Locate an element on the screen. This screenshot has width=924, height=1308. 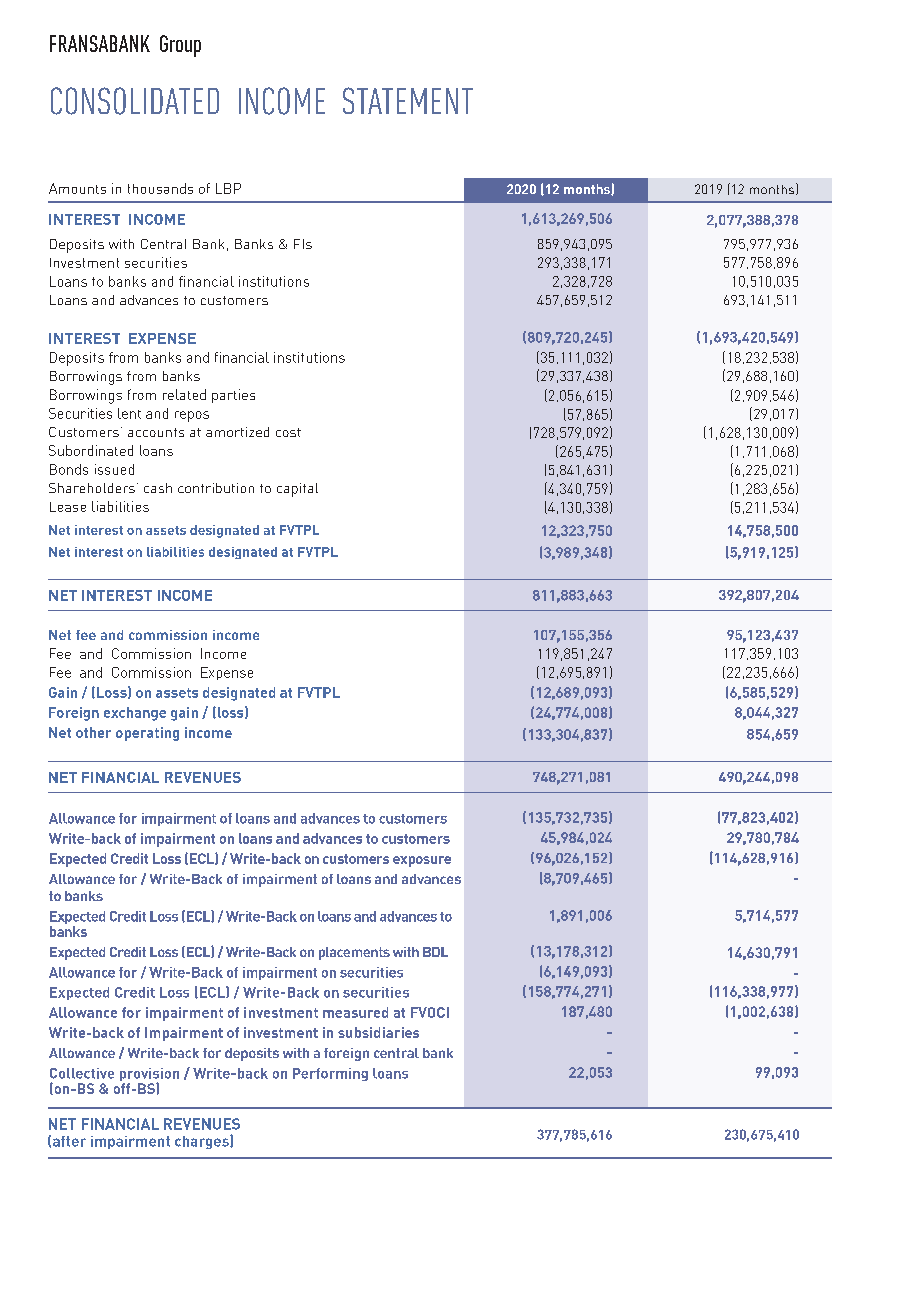
charges is located at coordinates (203, 1142).
